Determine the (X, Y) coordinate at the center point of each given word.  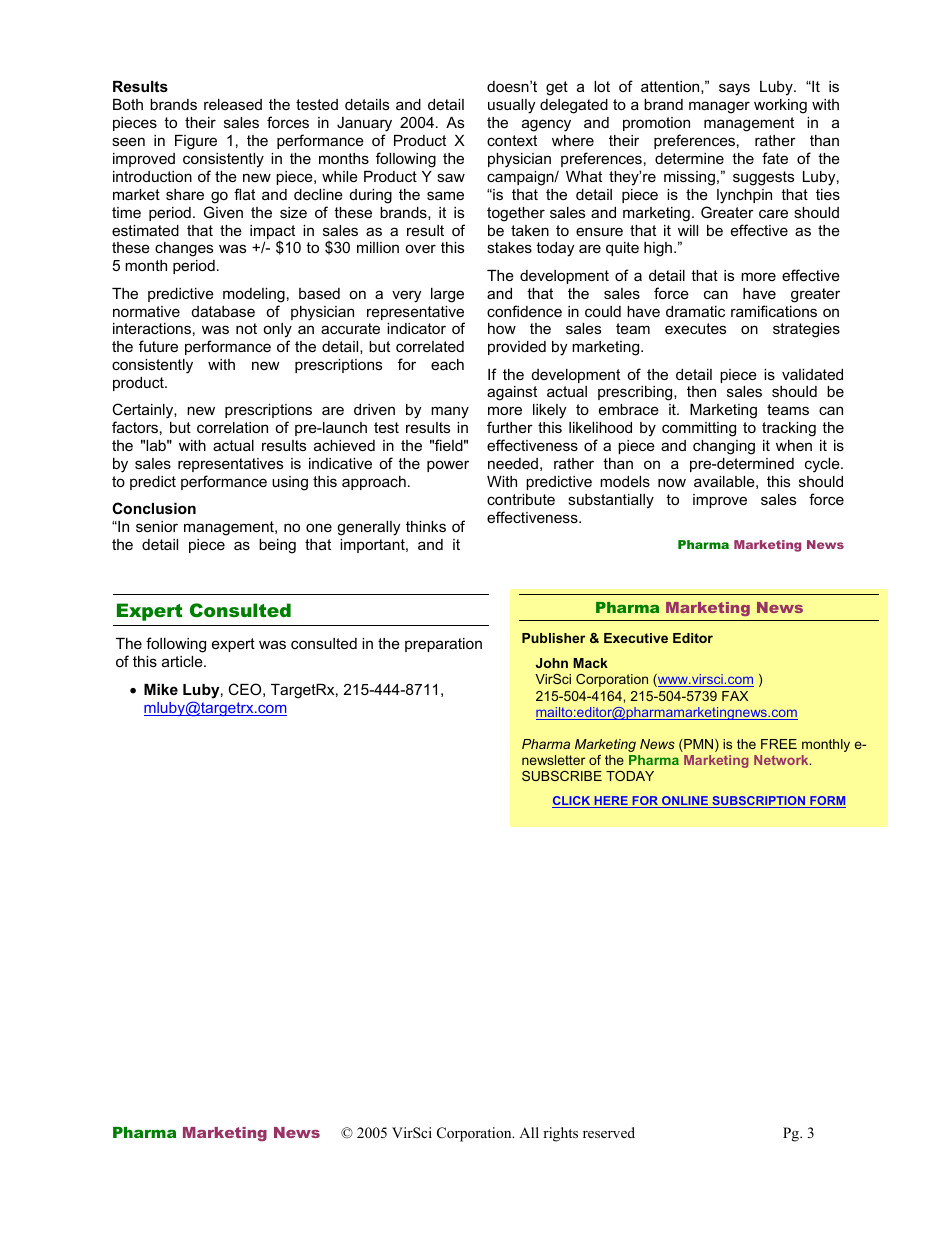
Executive (636, 638)
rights (560, 1134)
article (183, 661)
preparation (443, 645)
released (233, 104)
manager (719, 107)
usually (511, 106)
